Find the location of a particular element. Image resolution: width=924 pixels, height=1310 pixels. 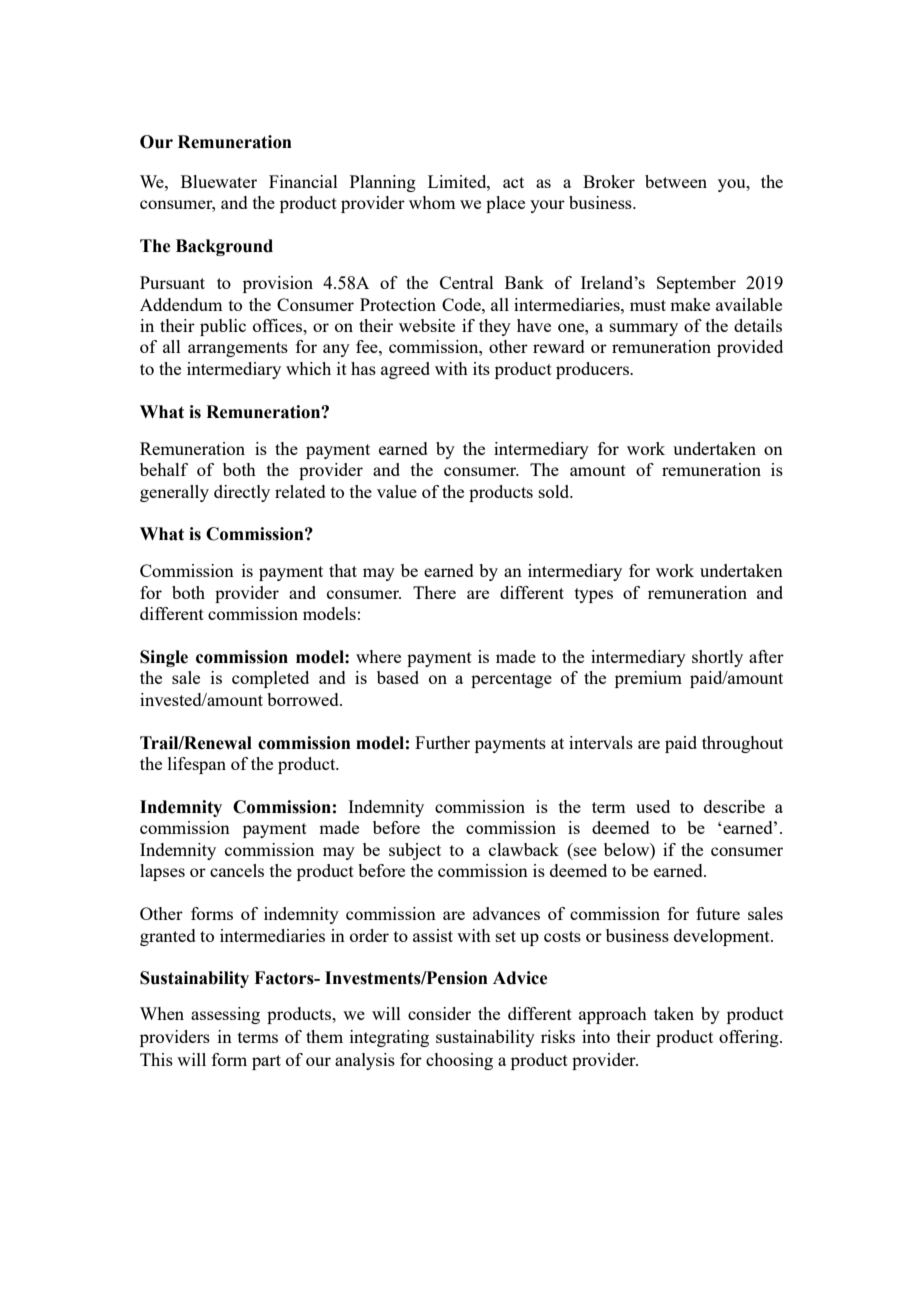

sold is located at coordinates (555, 491).
